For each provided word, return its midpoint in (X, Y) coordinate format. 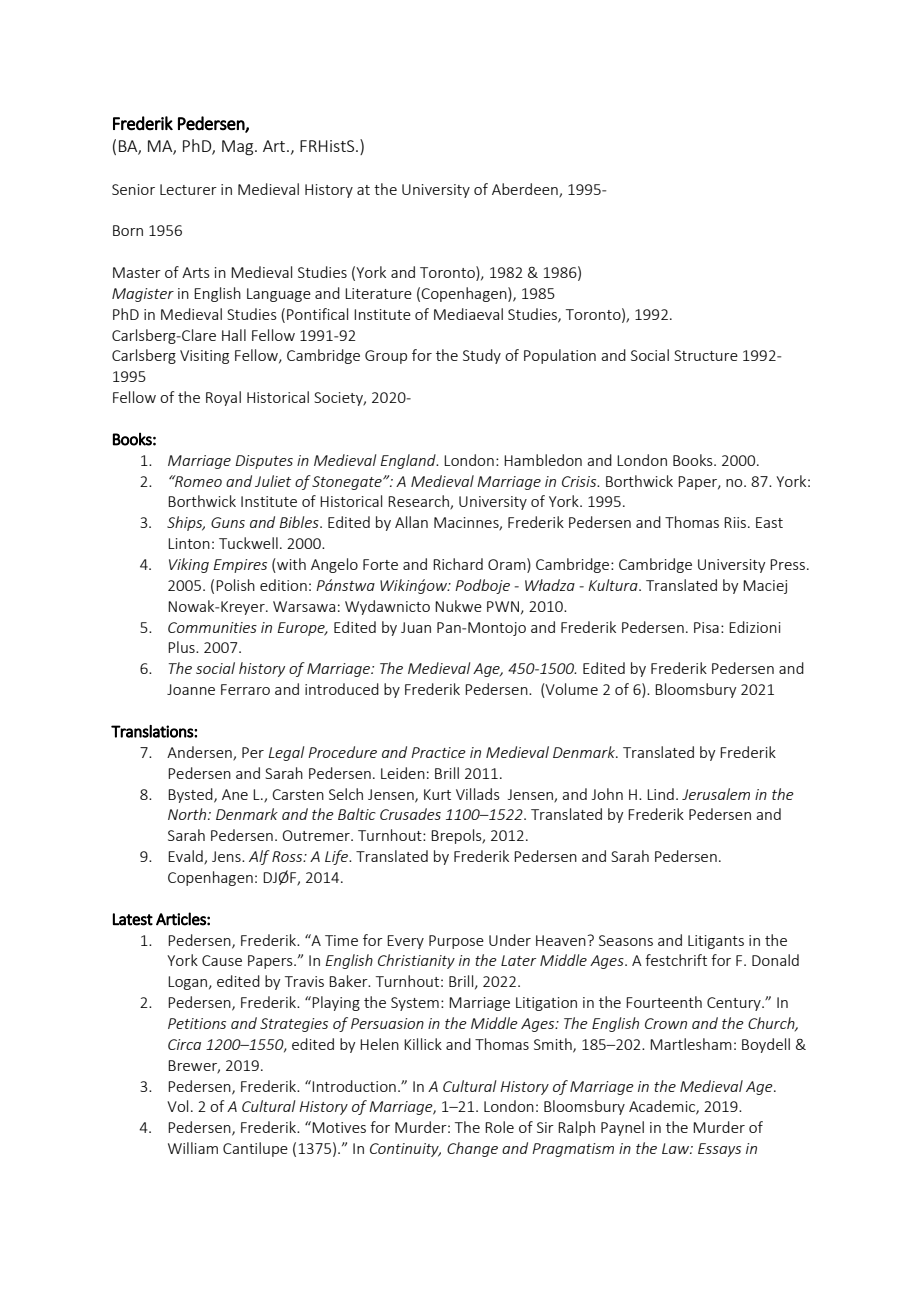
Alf (259, 857)
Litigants (716, 942)
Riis (735, 522)
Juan (416, 627)
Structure (706, 355)
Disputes (264, 462)
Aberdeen (526, 190)
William (193, 1148)
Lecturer (188, 189)
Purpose (456, 942)
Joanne (191, 689)
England (409, 461)
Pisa (706, 627)
